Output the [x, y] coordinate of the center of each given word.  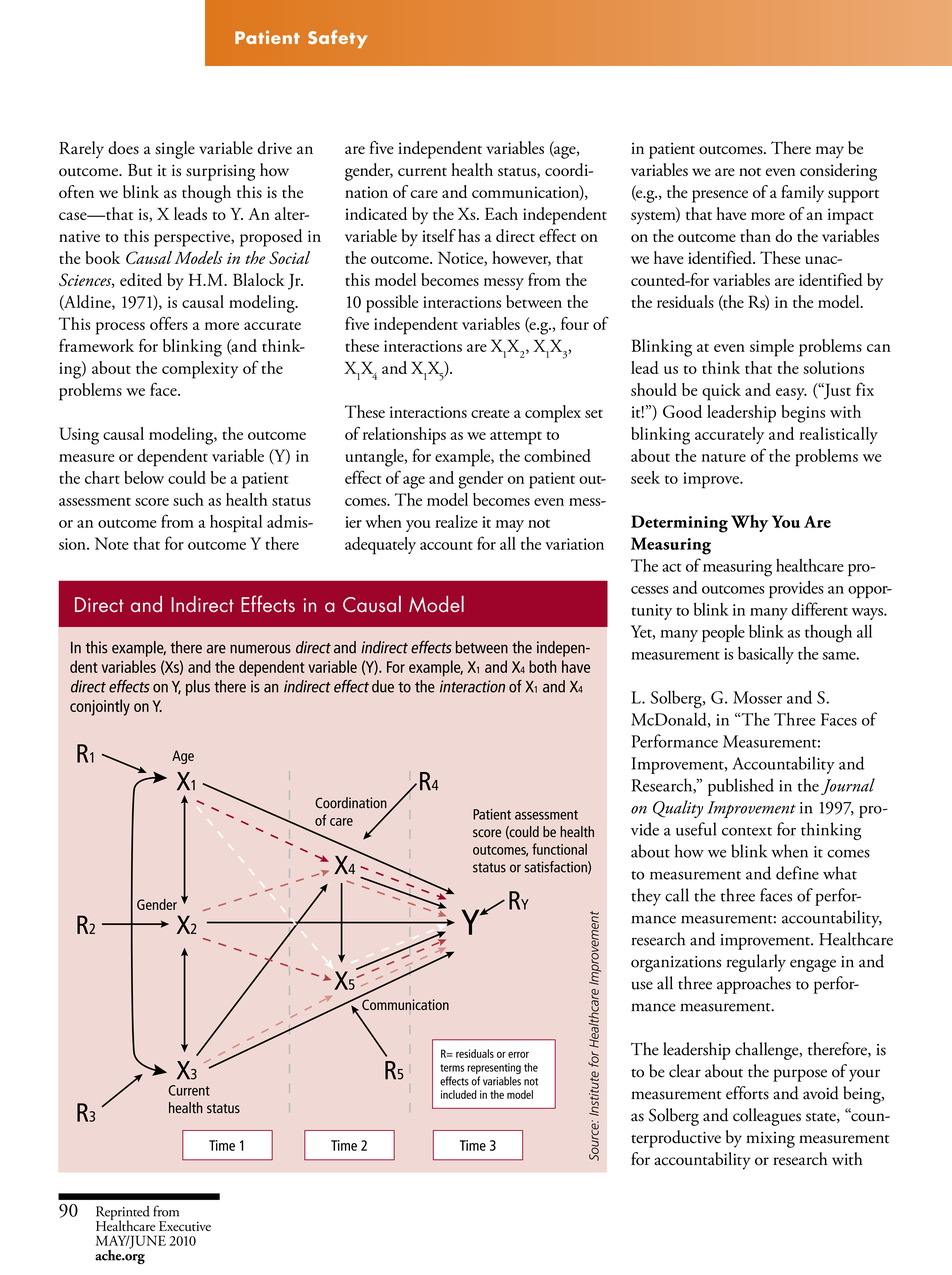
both [543, 666]
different [819, 609]
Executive [185, 1226]
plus [198, 688]
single [175, 150]
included [459, 1094]
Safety [338, 39]
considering [838, 172]
